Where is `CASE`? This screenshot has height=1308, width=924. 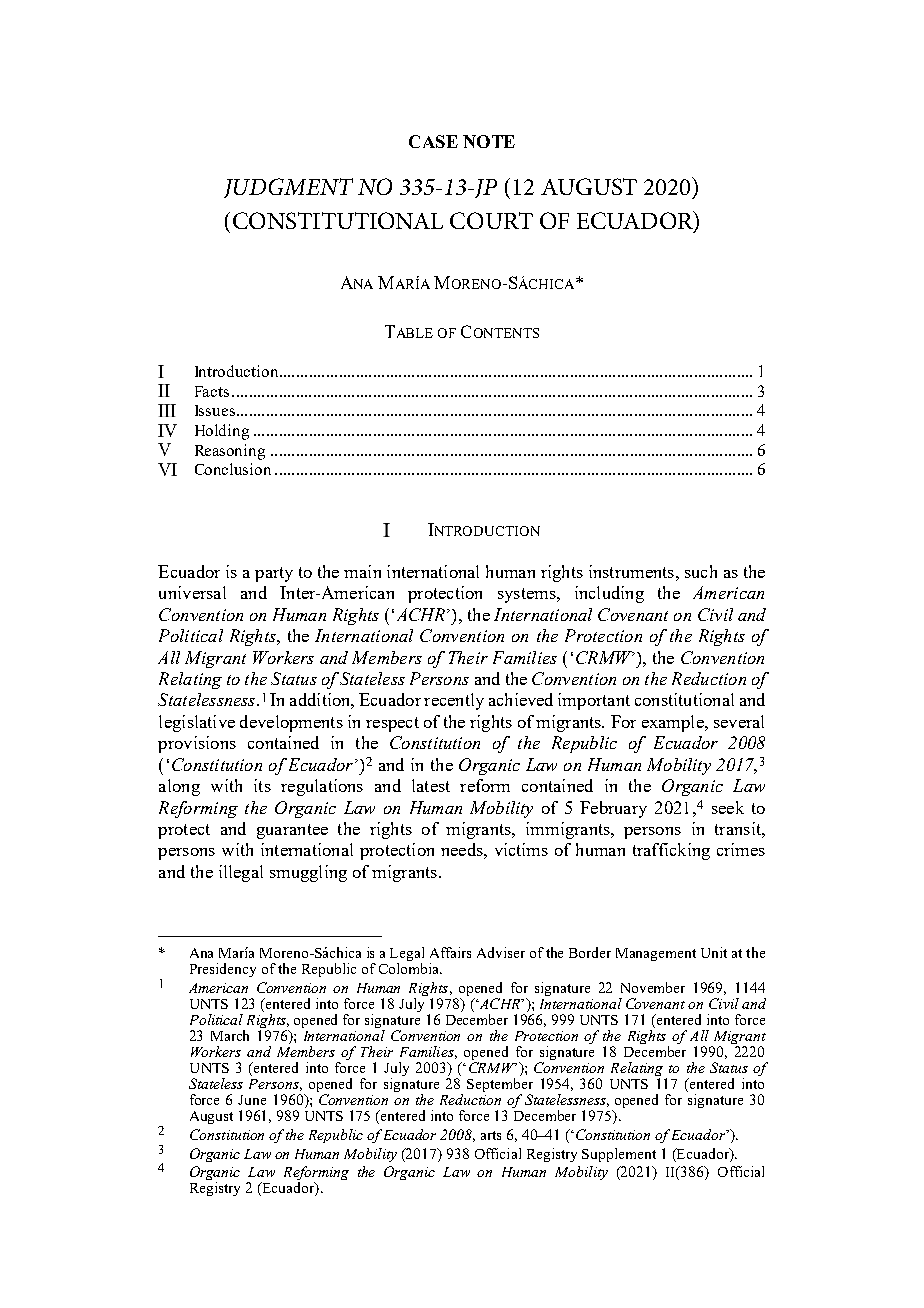 CASE is located at coordinates (433, 141).
